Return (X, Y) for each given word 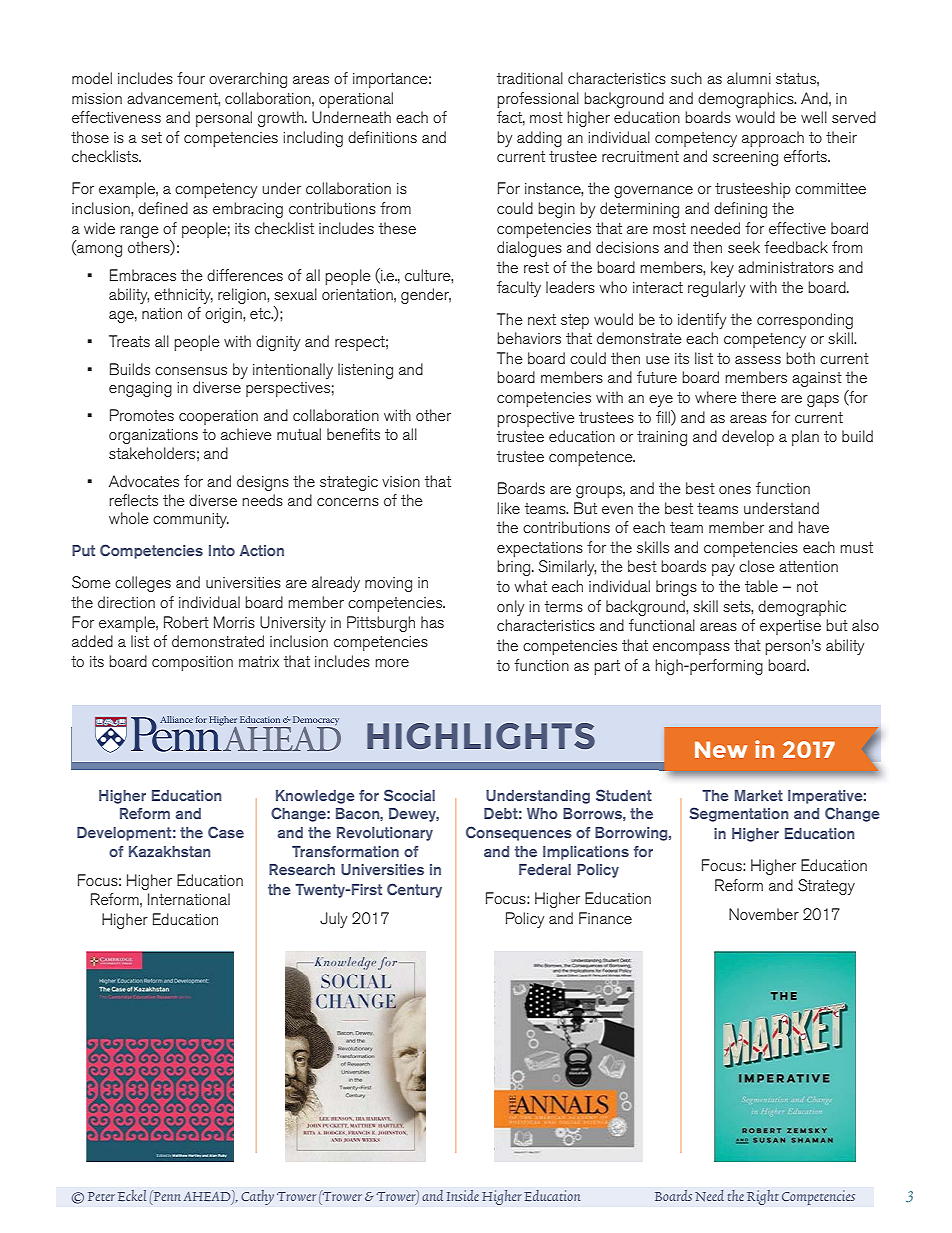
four (191, 78)
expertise (790, 627)
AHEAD (208, 1196)
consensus (191, 371)
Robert (186, 622)
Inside (463, 1195)
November (764, 914)
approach (773, 139)
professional (538, 100)
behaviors (529, 338)
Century (414, 890)
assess (758, 360)
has (432, 622)
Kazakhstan (169, 851)
